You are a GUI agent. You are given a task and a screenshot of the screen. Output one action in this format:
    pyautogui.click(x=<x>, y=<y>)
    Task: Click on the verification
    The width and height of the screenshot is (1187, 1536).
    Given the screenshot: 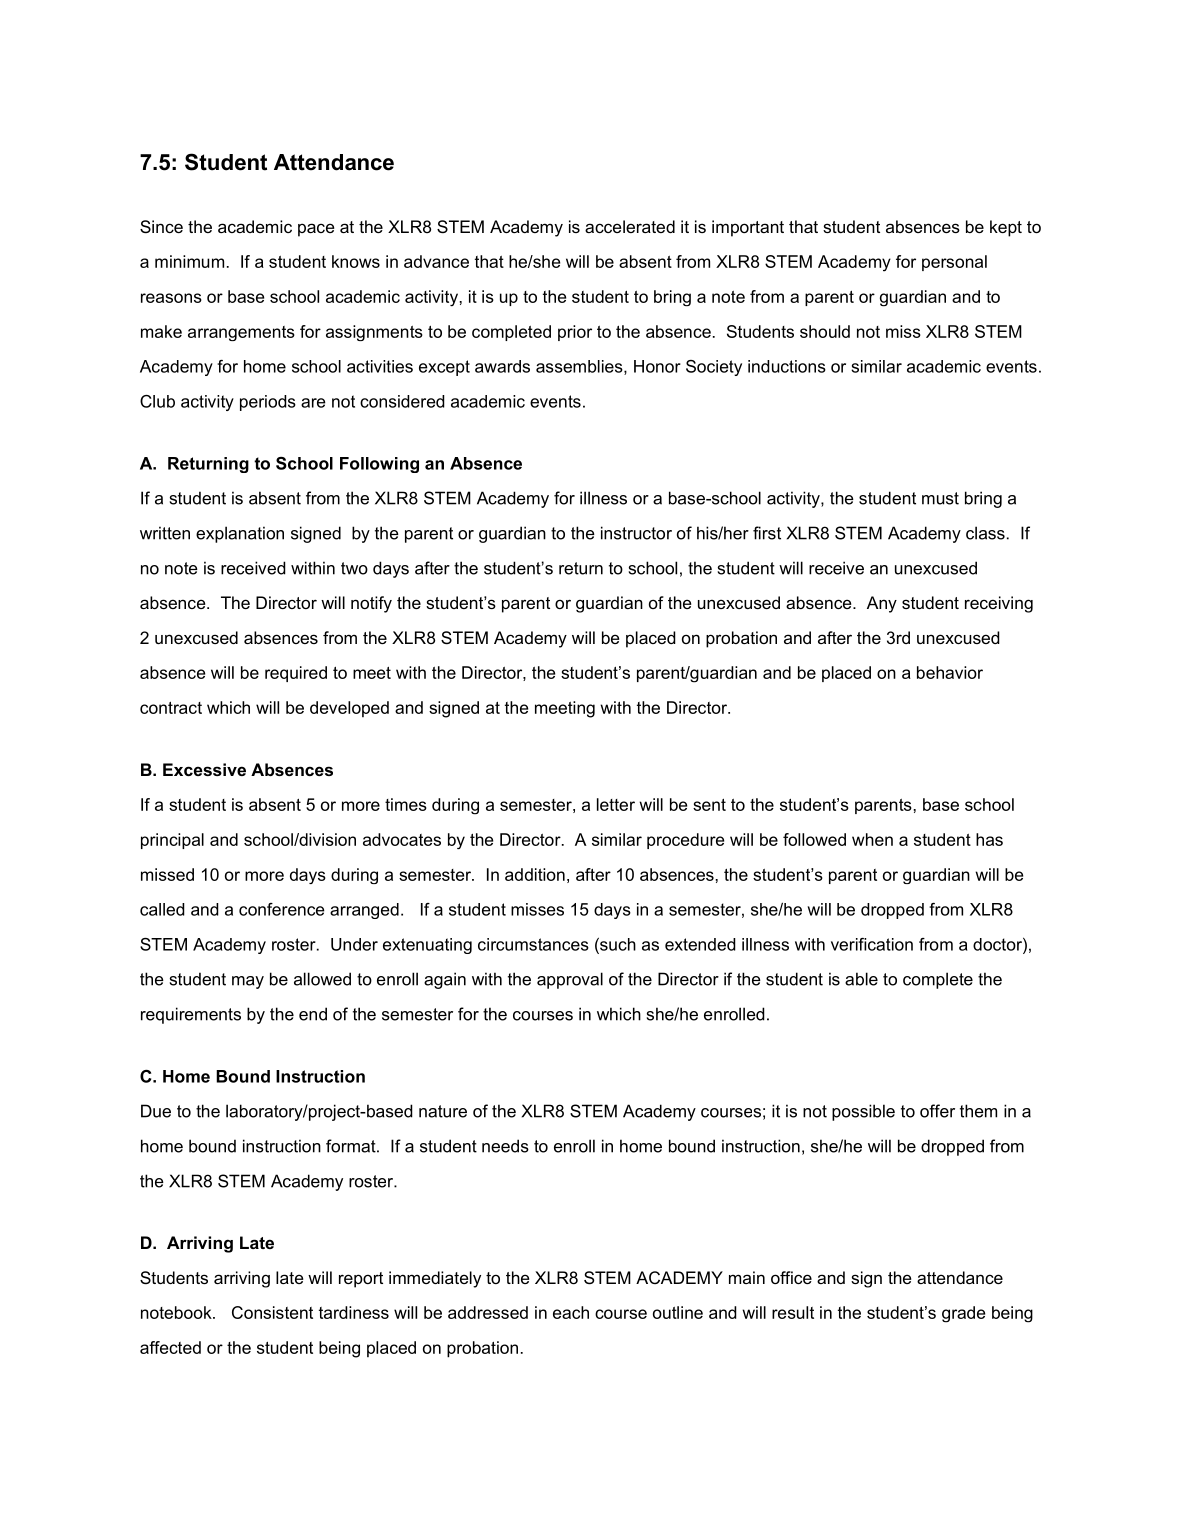 What is the action you would take?
    pyautogui.click(x=872, y=944)
